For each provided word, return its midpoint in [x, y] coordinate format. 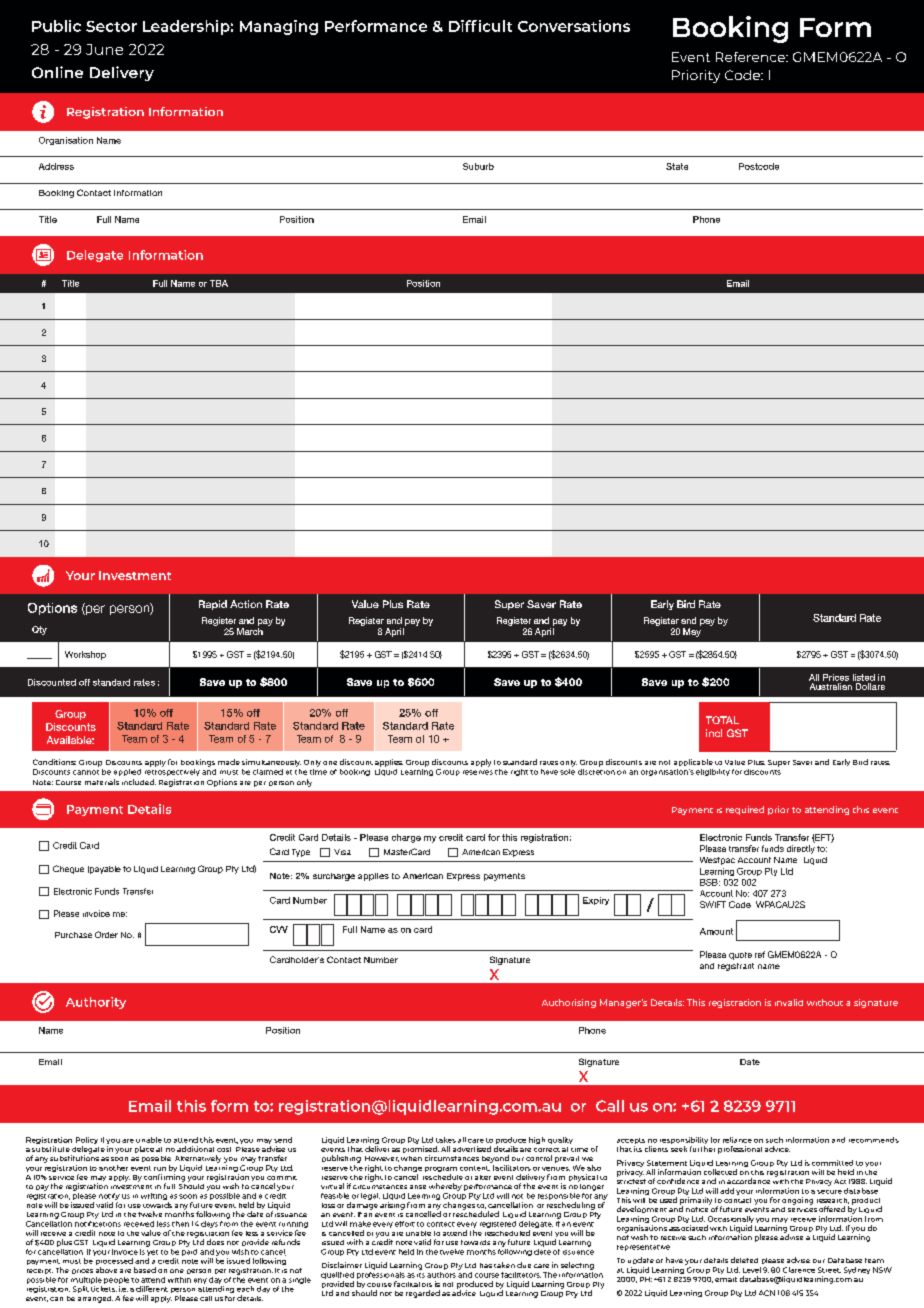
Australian [831, 686]
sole [567, 770]
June [104, 49]
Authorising [569, 1003]
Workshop [85, 655]
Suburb [478, 166]
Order [106, 934]
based [145, 1270]
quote [740, 956]
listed [864, 677]
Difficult [480, 26]
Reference [751, 57]
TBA [219, 283]
